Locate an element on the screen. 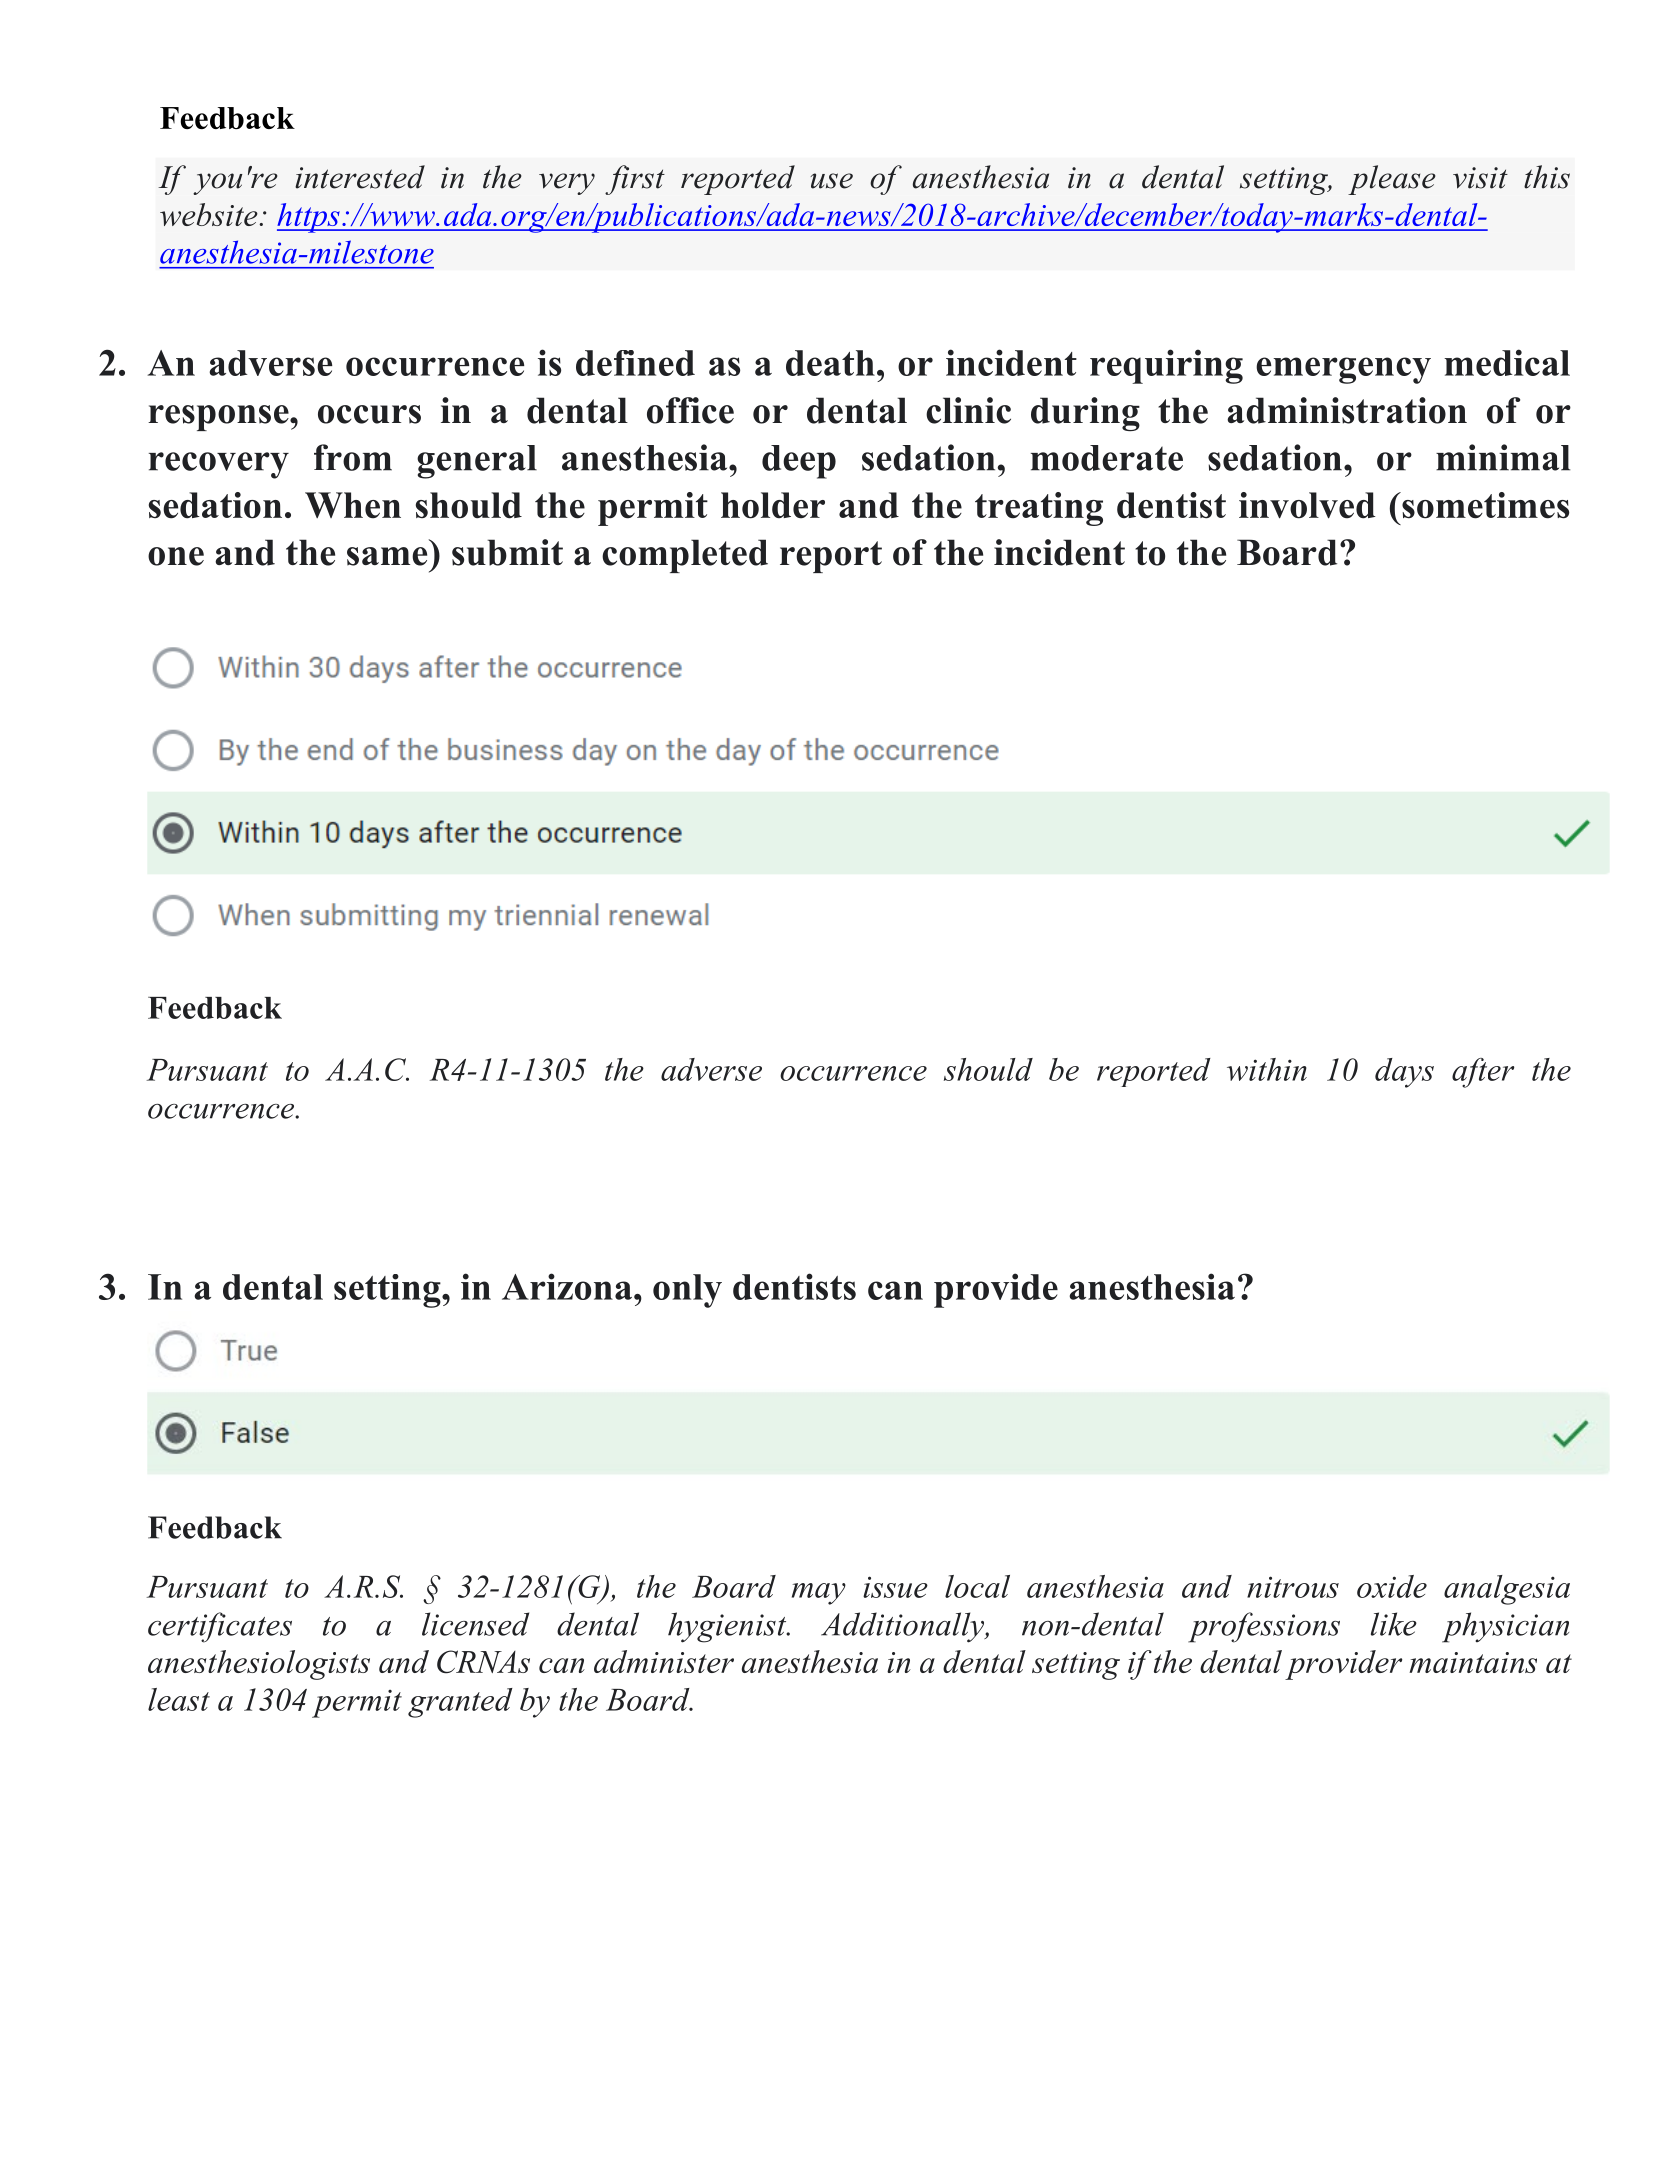 The image size is (1669, 2160). days is located at coordinates (1404, 1073).
